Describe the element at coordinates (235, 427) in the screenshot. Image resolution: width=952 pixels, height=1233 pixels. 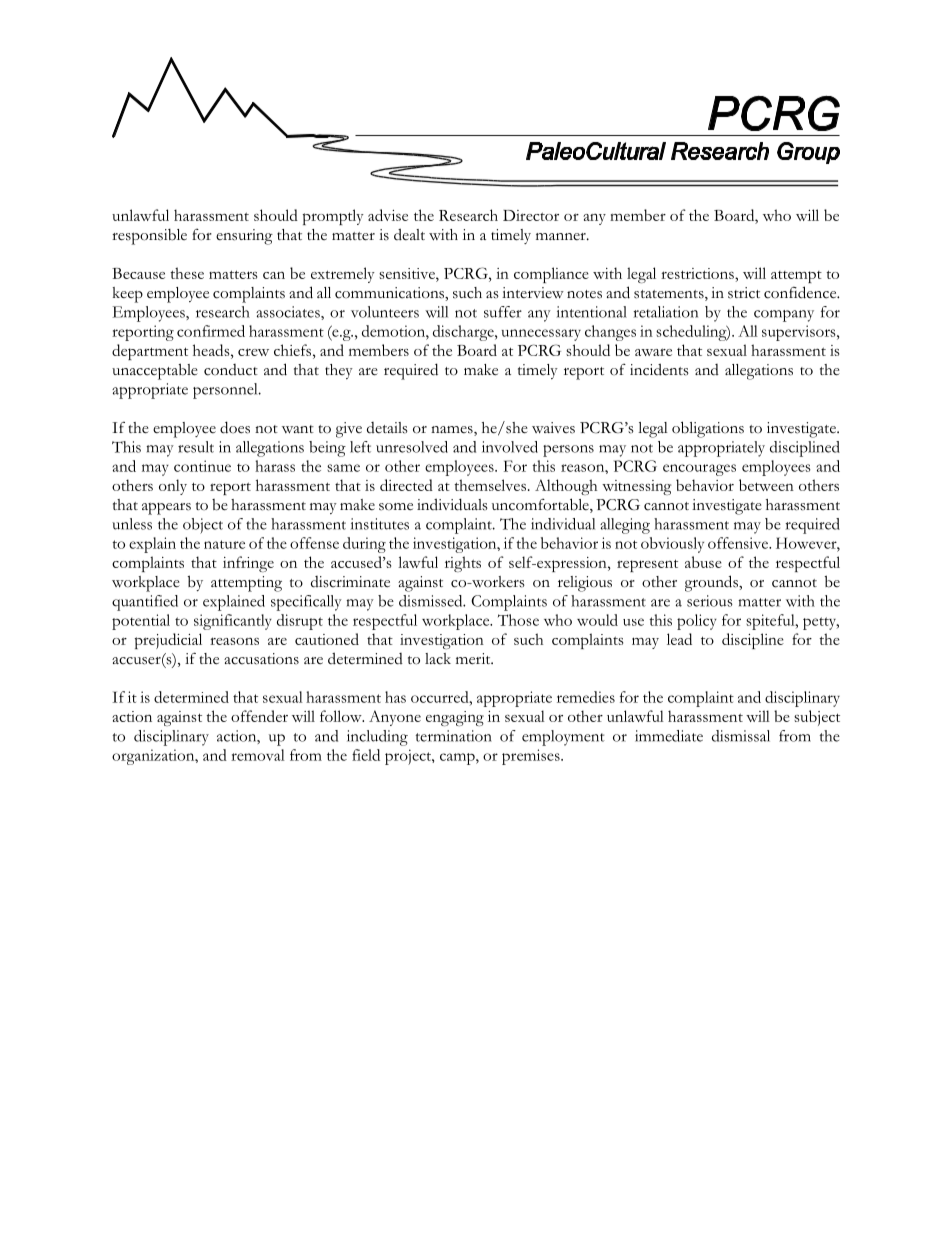
I see `does` at that location.
